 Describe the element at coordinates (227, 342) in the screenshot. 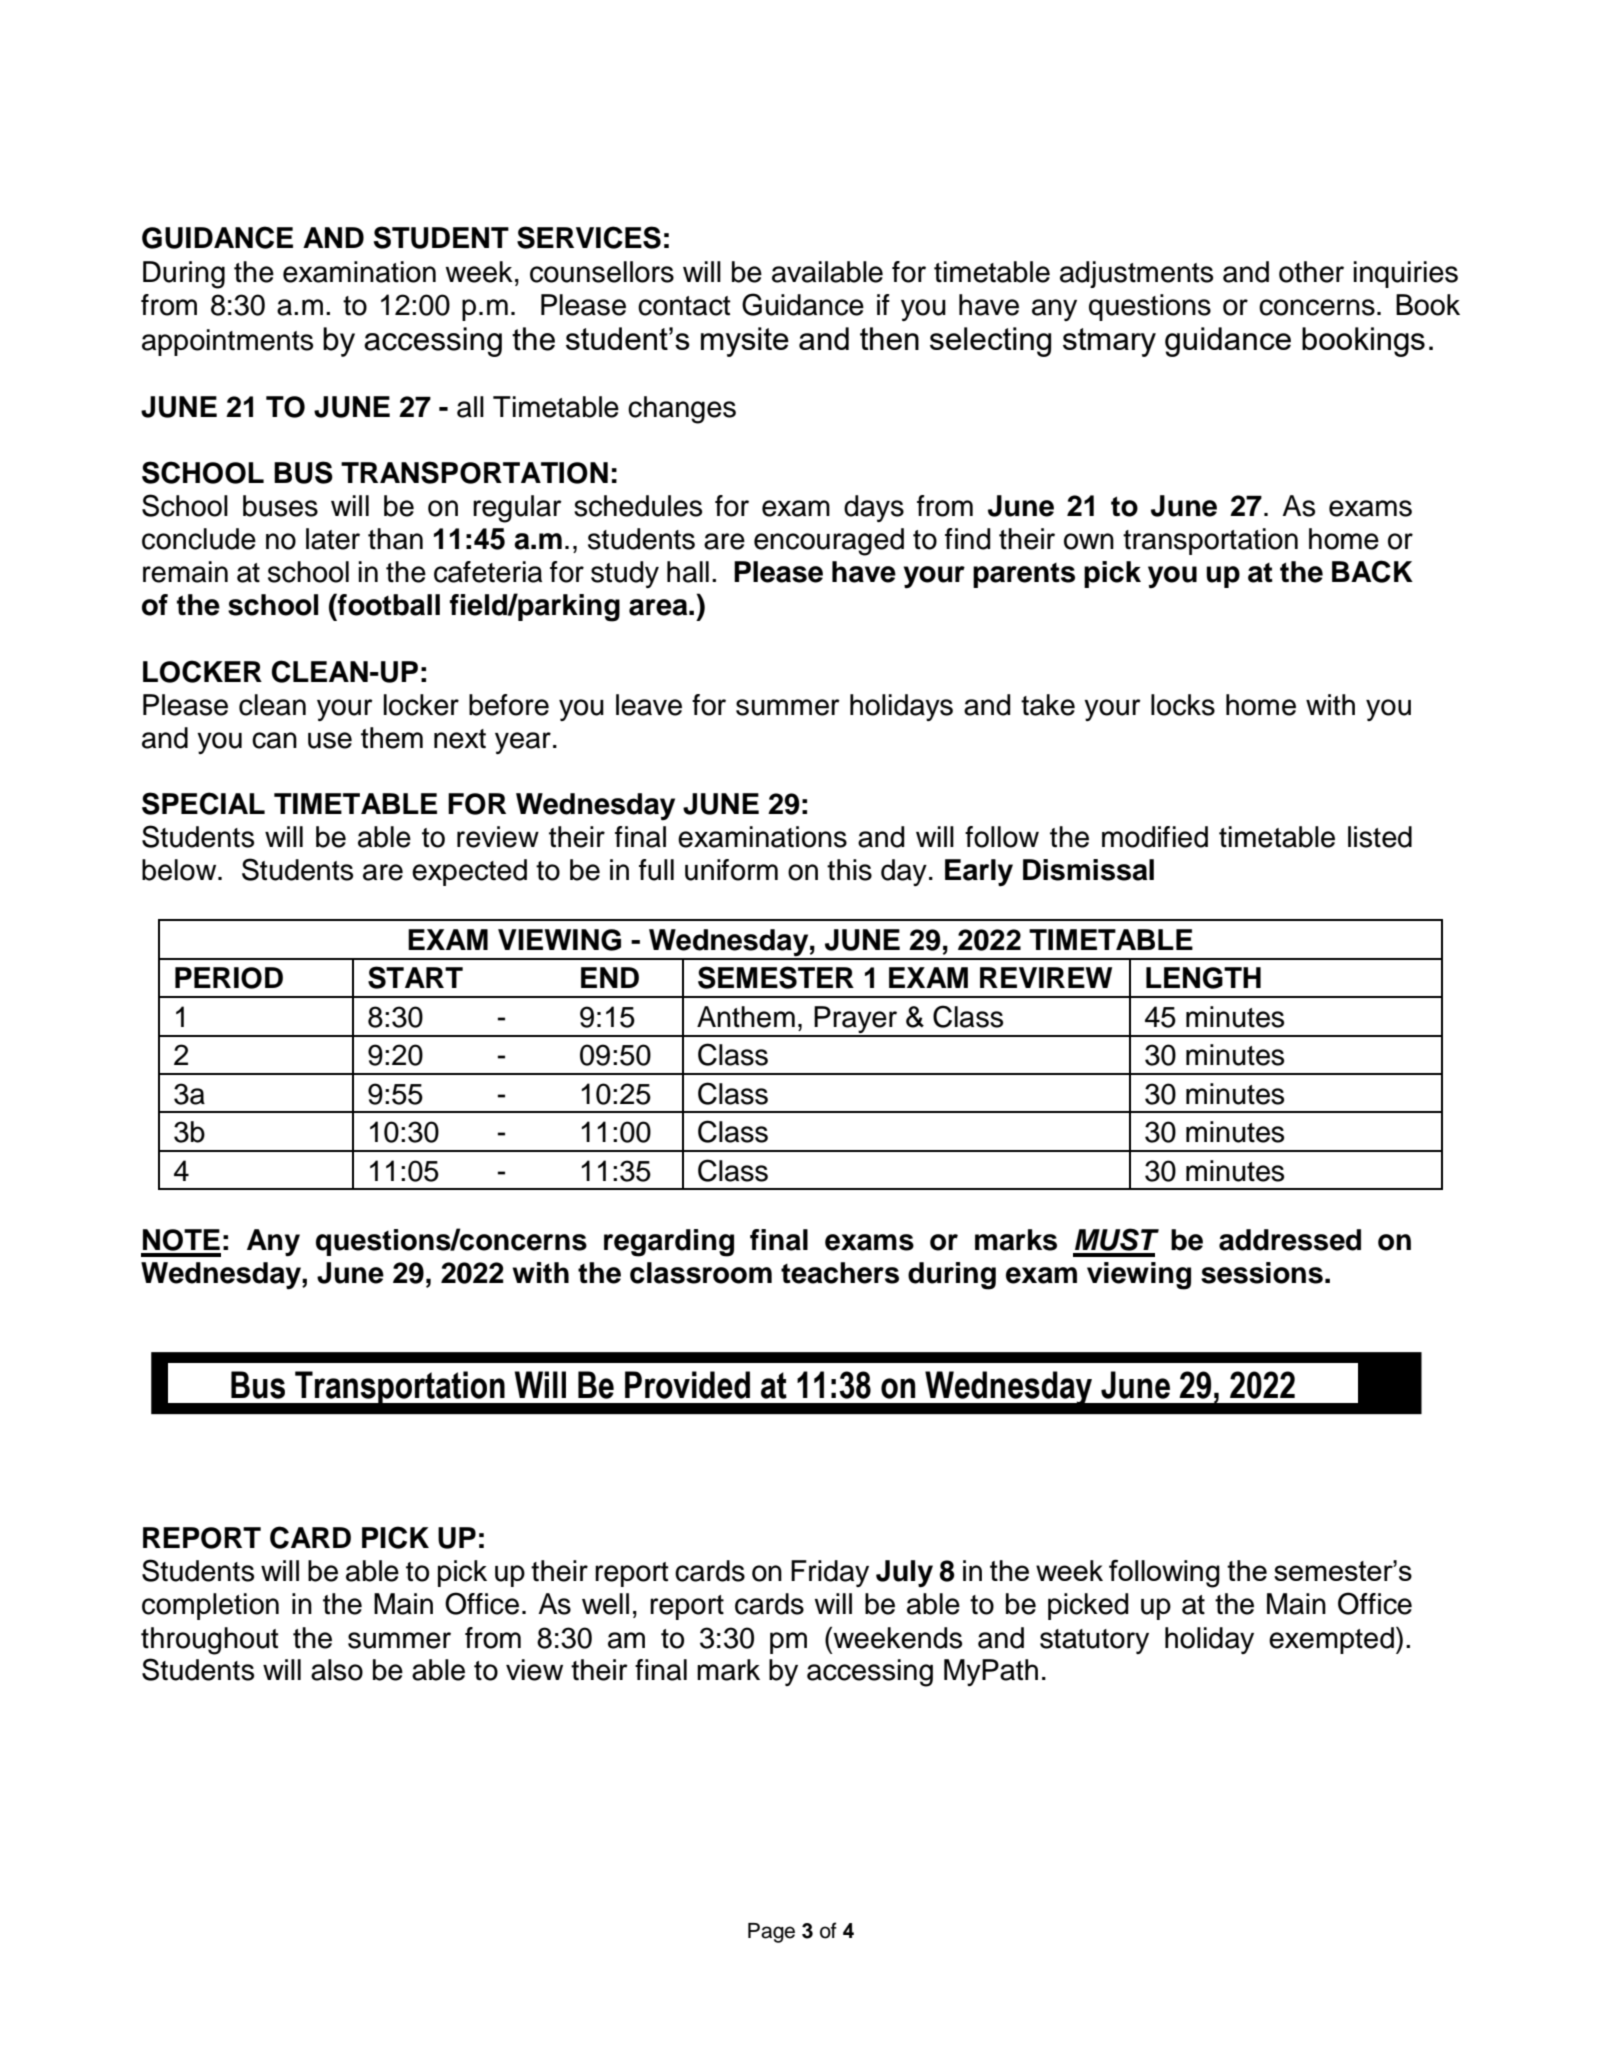

I see `appointments` at that location.
